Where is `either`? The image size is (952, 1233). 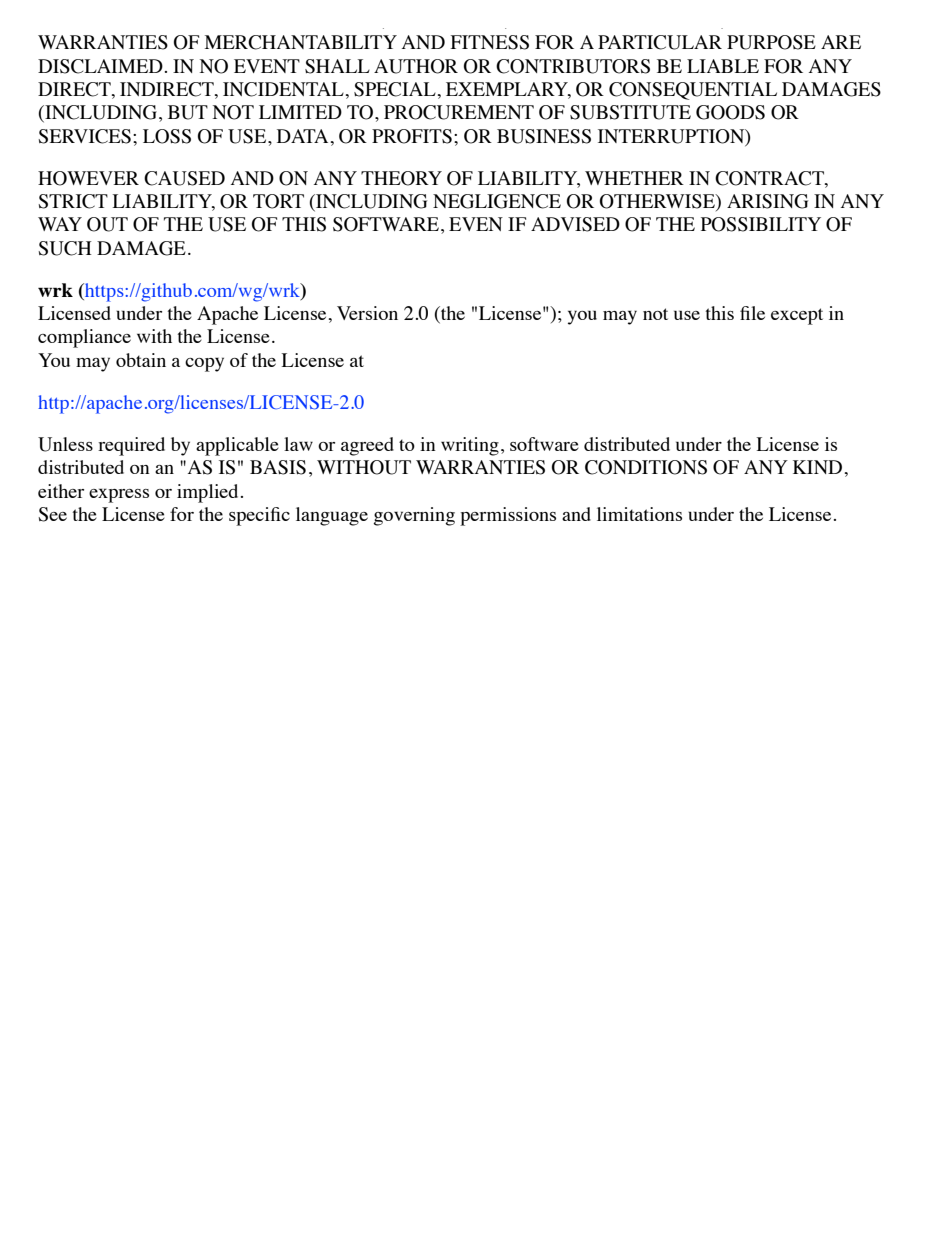 either is located at coordinates (61, 491).
